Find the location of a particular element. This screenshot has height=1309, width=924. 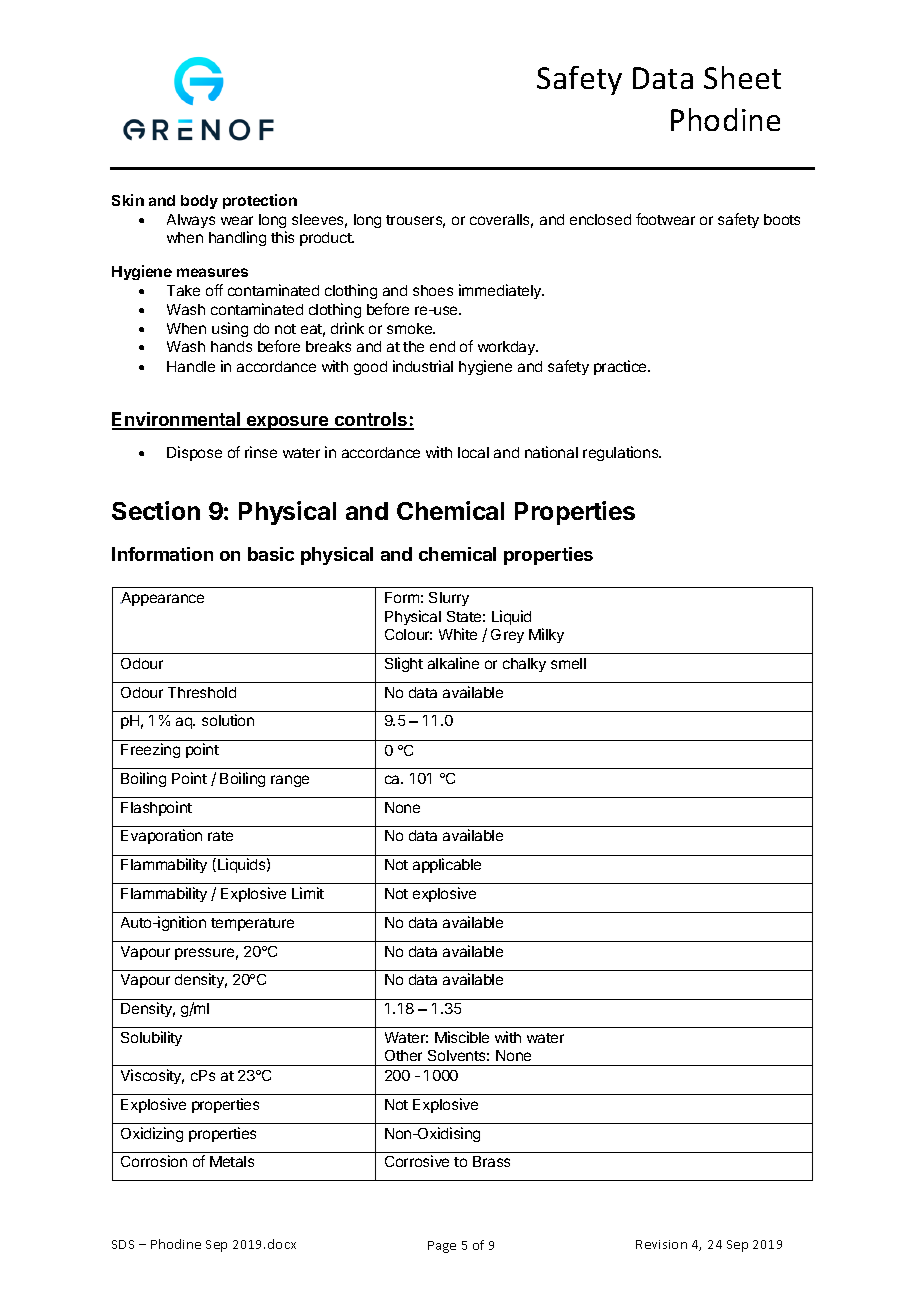

body is located at coordinates (199, 202).
